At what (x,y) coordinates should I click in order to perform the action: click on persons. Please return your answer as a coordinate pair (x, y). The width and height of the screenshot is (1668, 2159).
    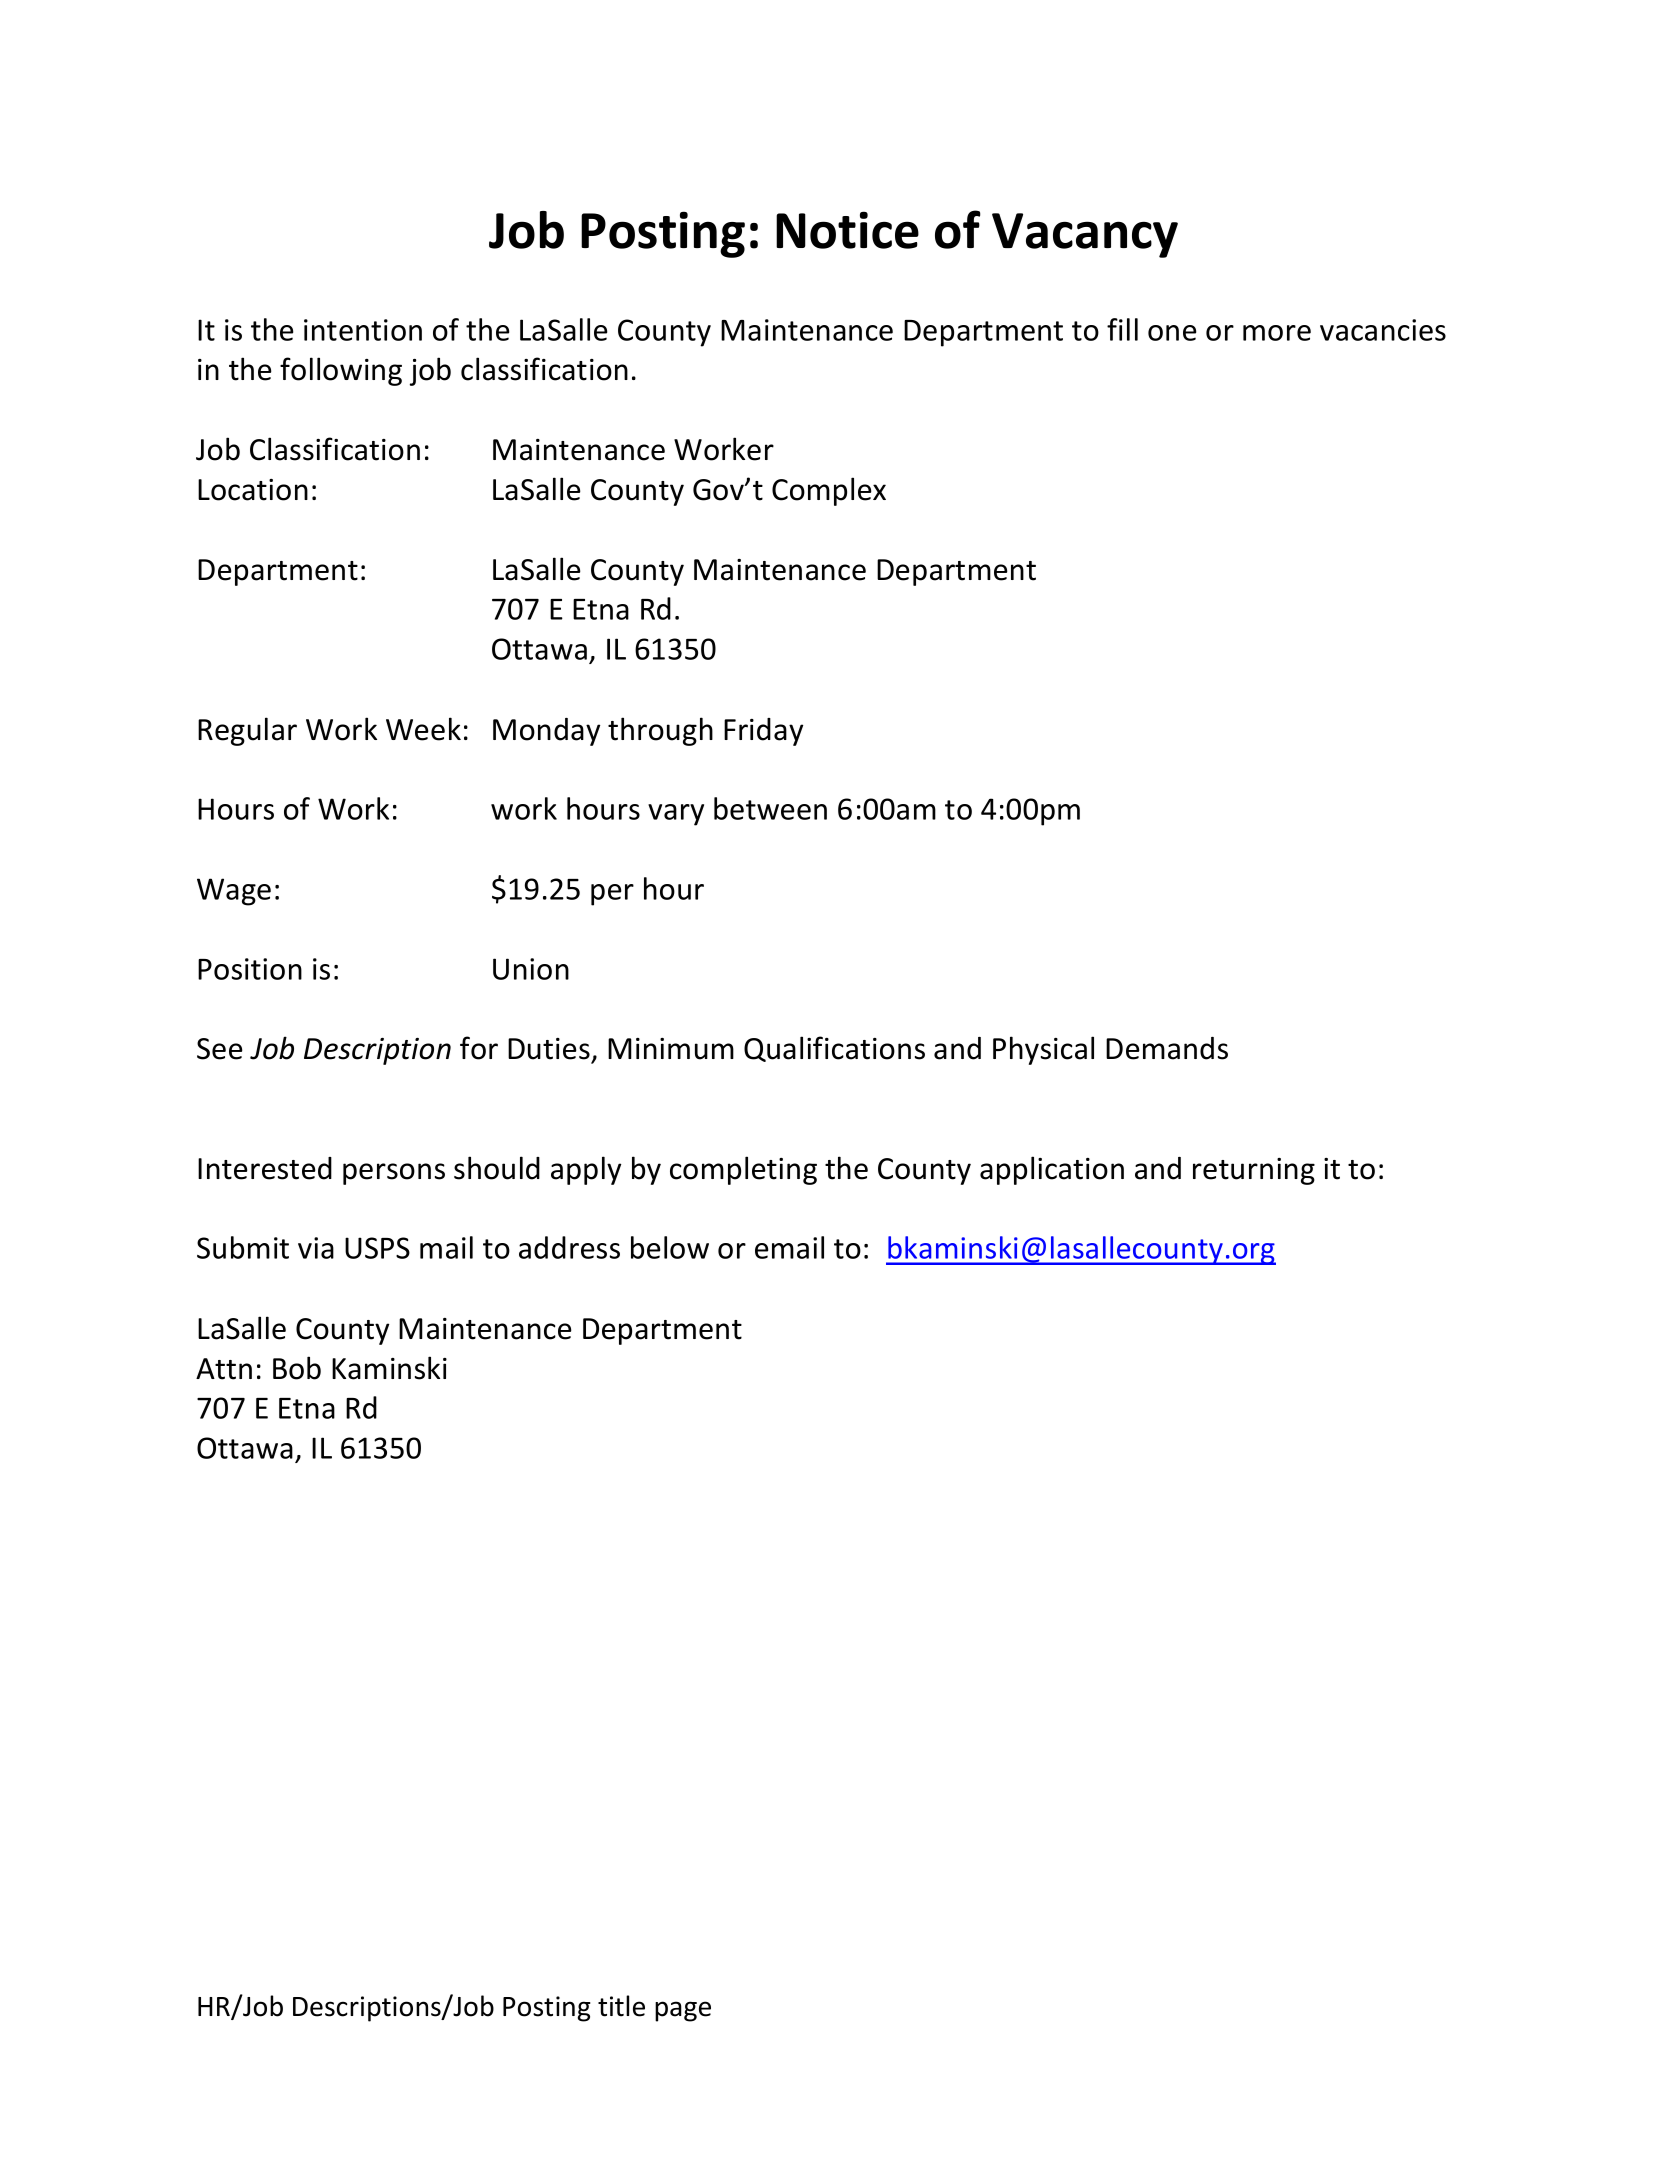
    Looking at the image, I should click on (394, 1174).
